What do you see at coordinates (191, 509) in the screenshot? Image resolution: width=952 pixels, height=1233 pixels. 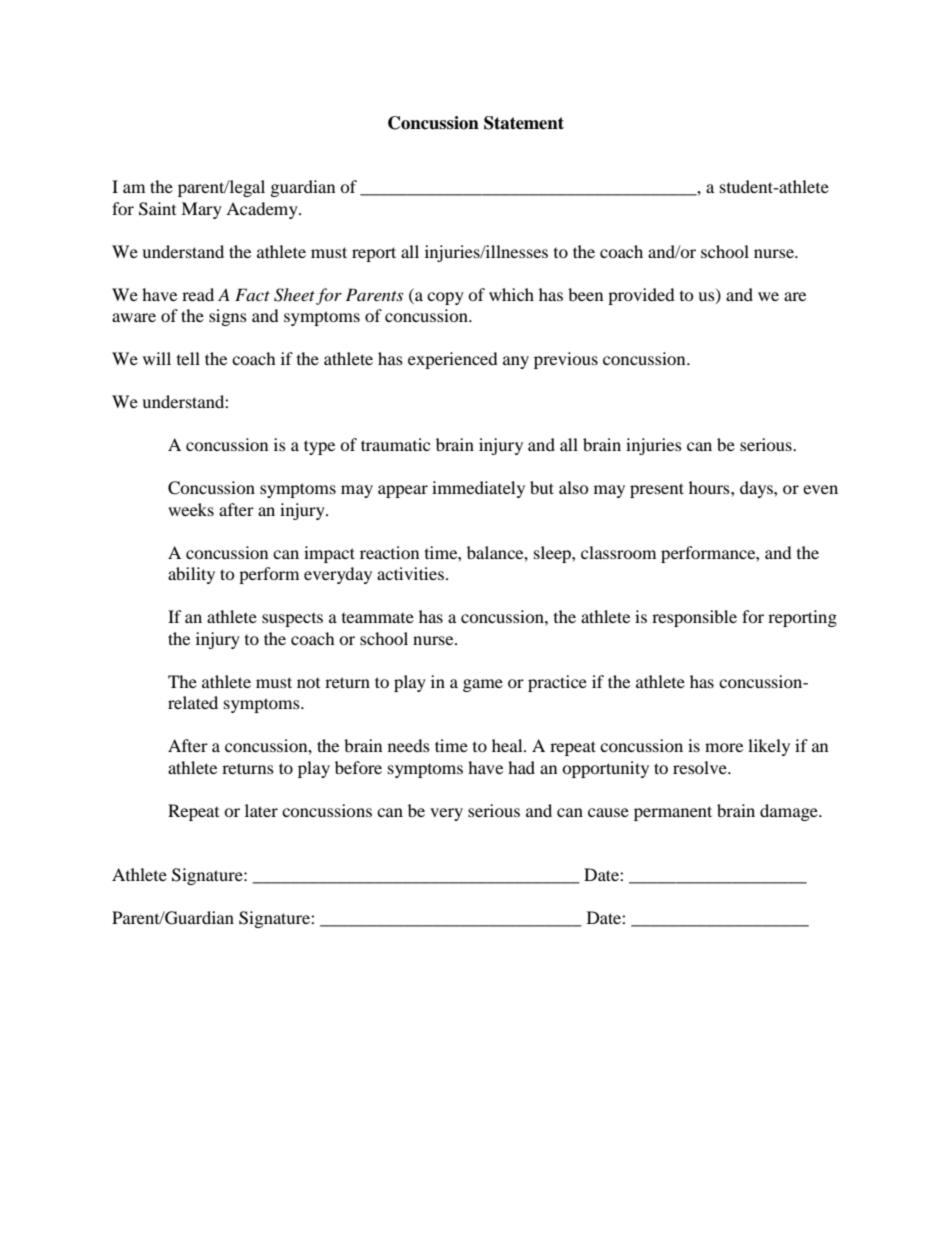 I see `weeks` at bounding box center [191, 509].
